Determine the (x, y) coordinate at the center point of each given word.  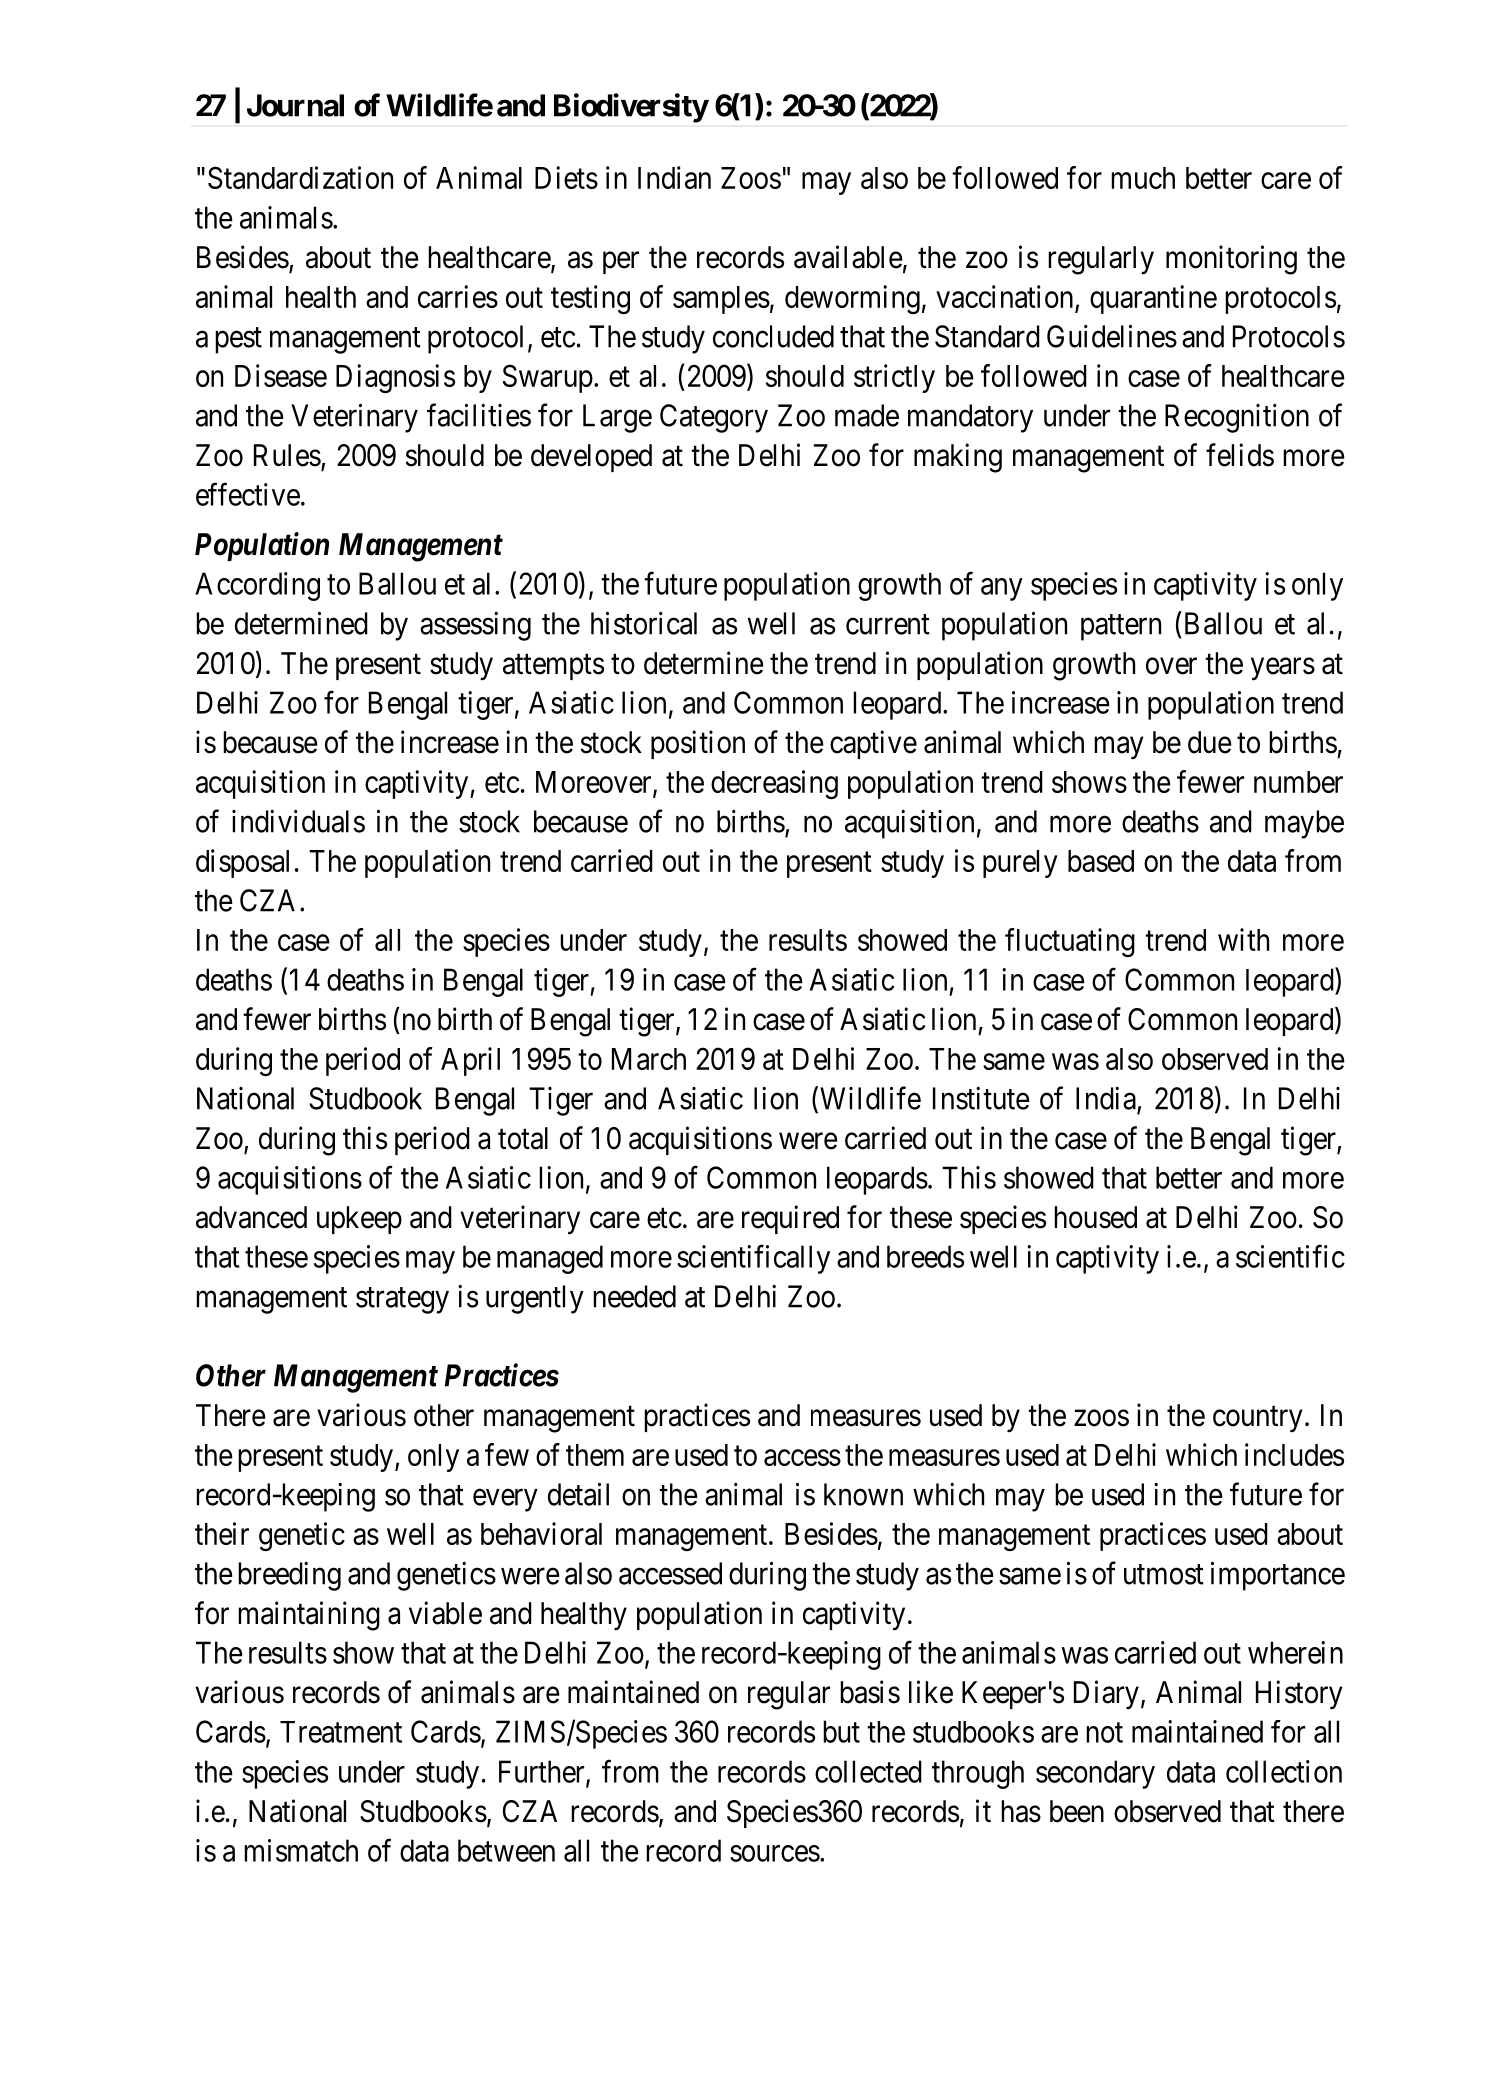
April (470, 1061)
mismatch (301, 1850)
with (1243, 939)
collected (868, 1771)
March (649, 1059)
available (848, 257)
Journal (295, 105)
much (1143, 178)
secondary (1095, 1774)
